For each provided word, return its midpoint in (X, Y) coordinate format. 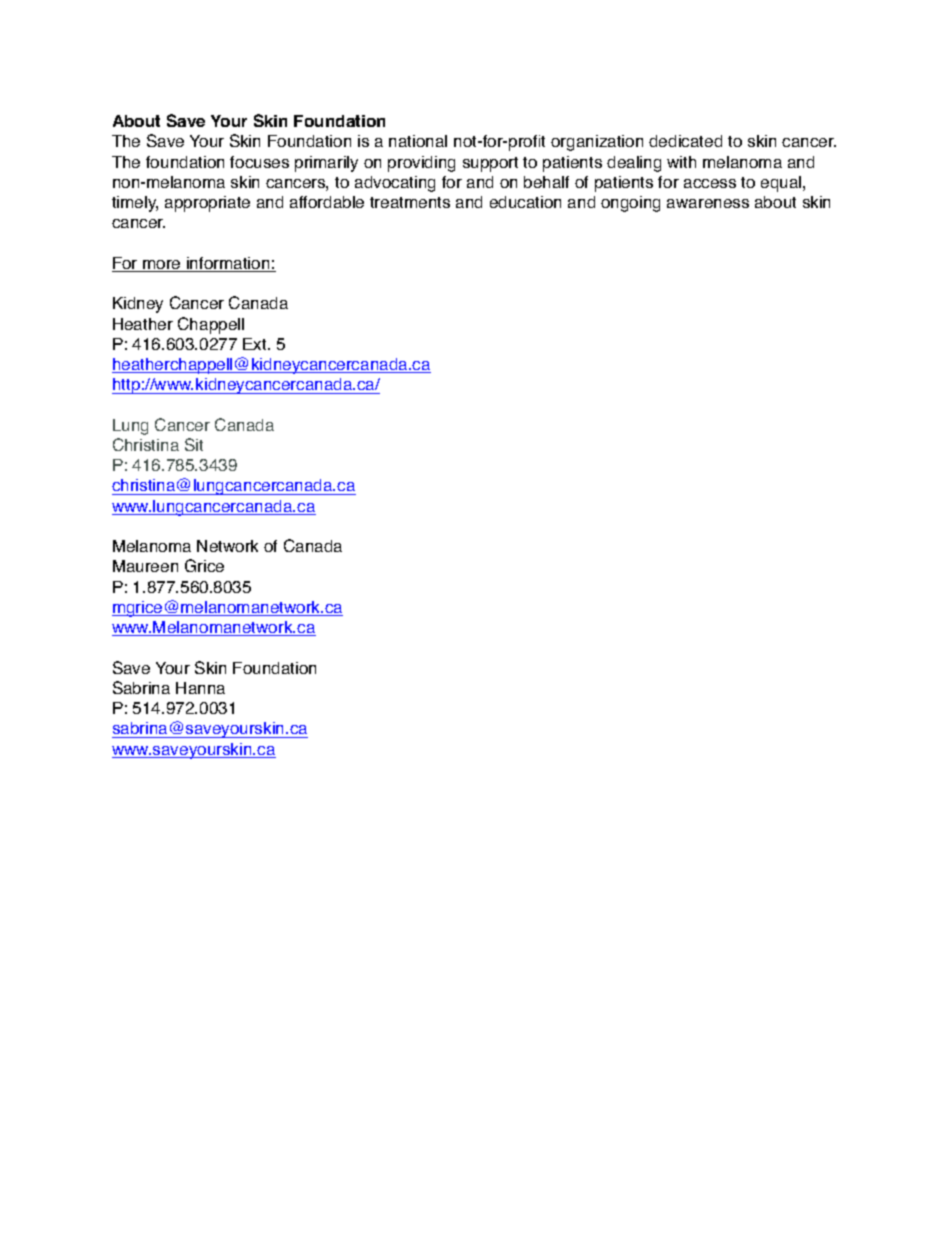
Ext (256, 344)
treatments (410, 202)
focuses (259, 162)
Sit (194, 444)
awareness (708, 203)
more (162, 266)
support (490, 164)
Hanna (200, 688)
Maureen (145, 566)
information (228, 264)
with (681, 162)
